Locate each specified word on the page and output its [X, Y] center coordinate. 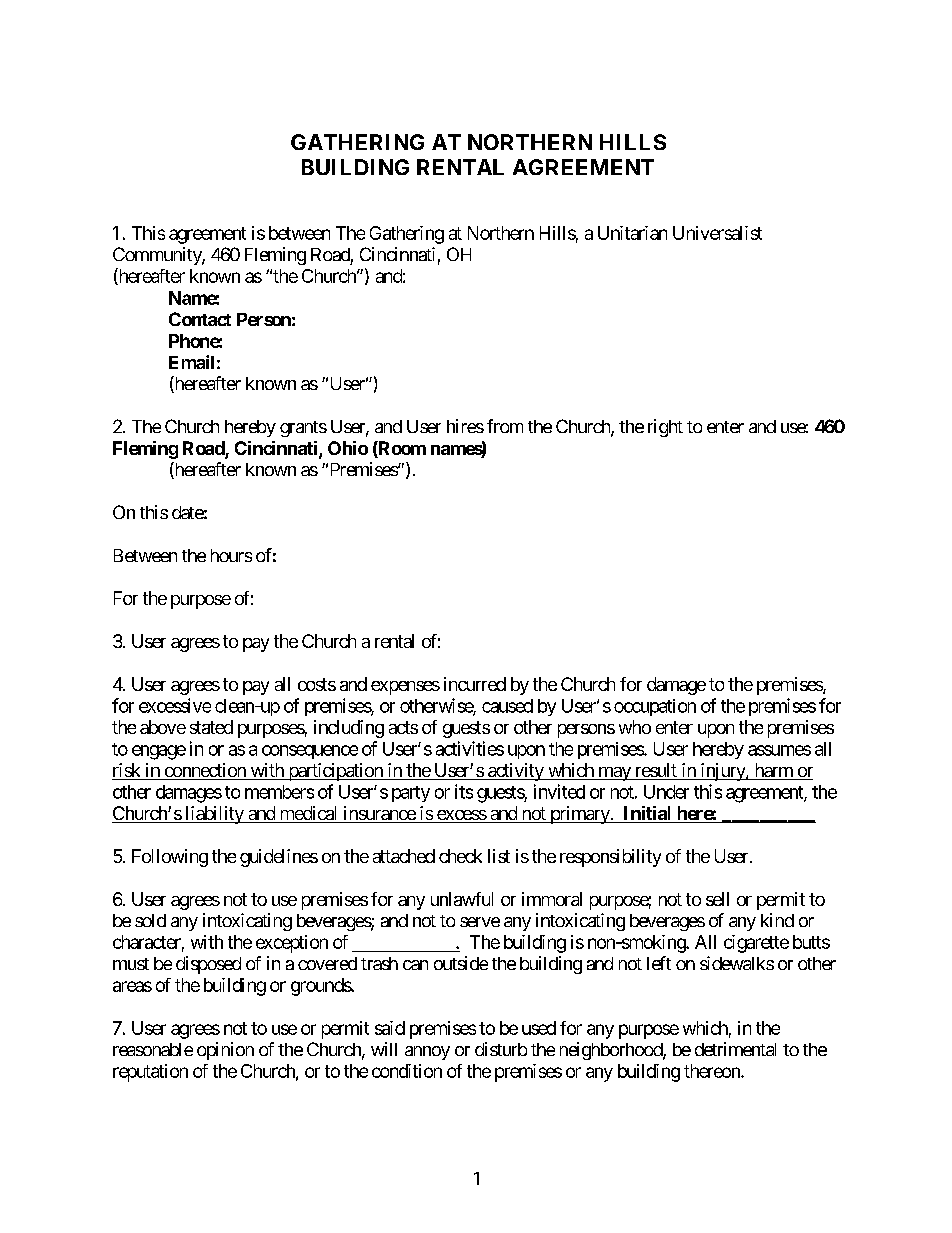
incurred [475, 684]
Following [170, 858]
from [505, 426]
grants [303, 429]
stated [211, 727]
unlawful [462, 899]
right [665, 428]
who [635, 727]
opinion [225, 1051]
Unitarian [632, 233]
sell [717, 899]
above [163, 727]
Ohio [348, 448]
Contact [200, 319]
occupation [655, 707]
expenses [405, 688]
